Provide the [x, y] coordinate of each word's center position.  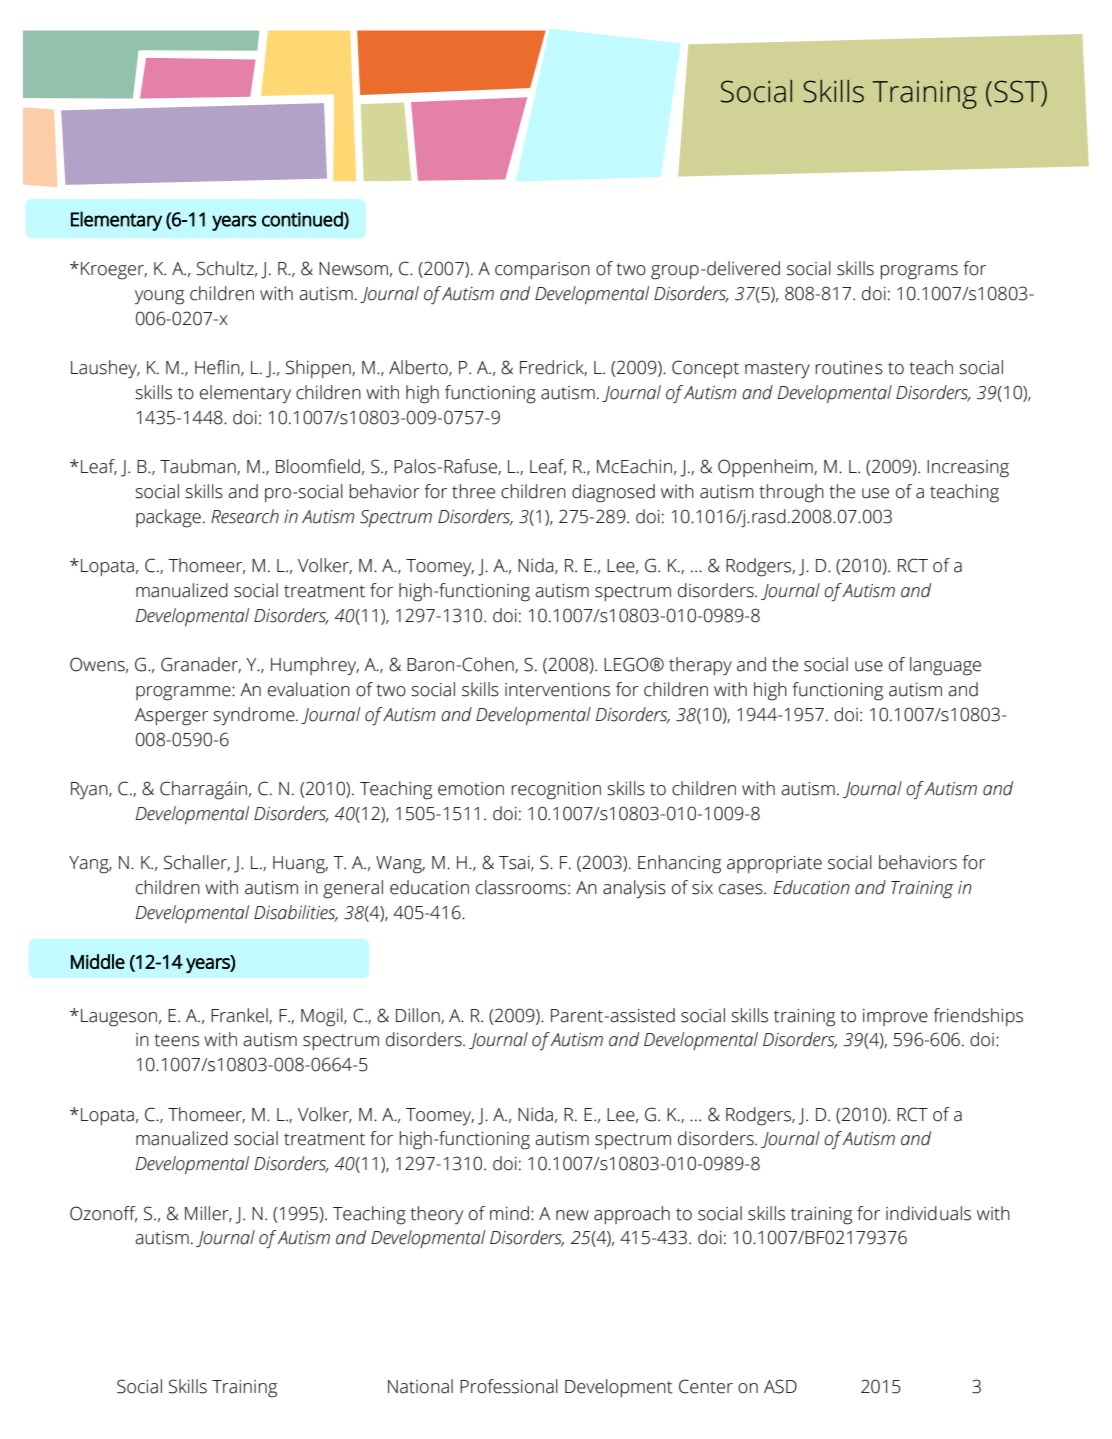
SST [1018, 91]
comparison [542, 270]
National [420, 1386]
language [945, 666]
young [159, 297]
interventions [557, 690]
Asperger [171, 717]
